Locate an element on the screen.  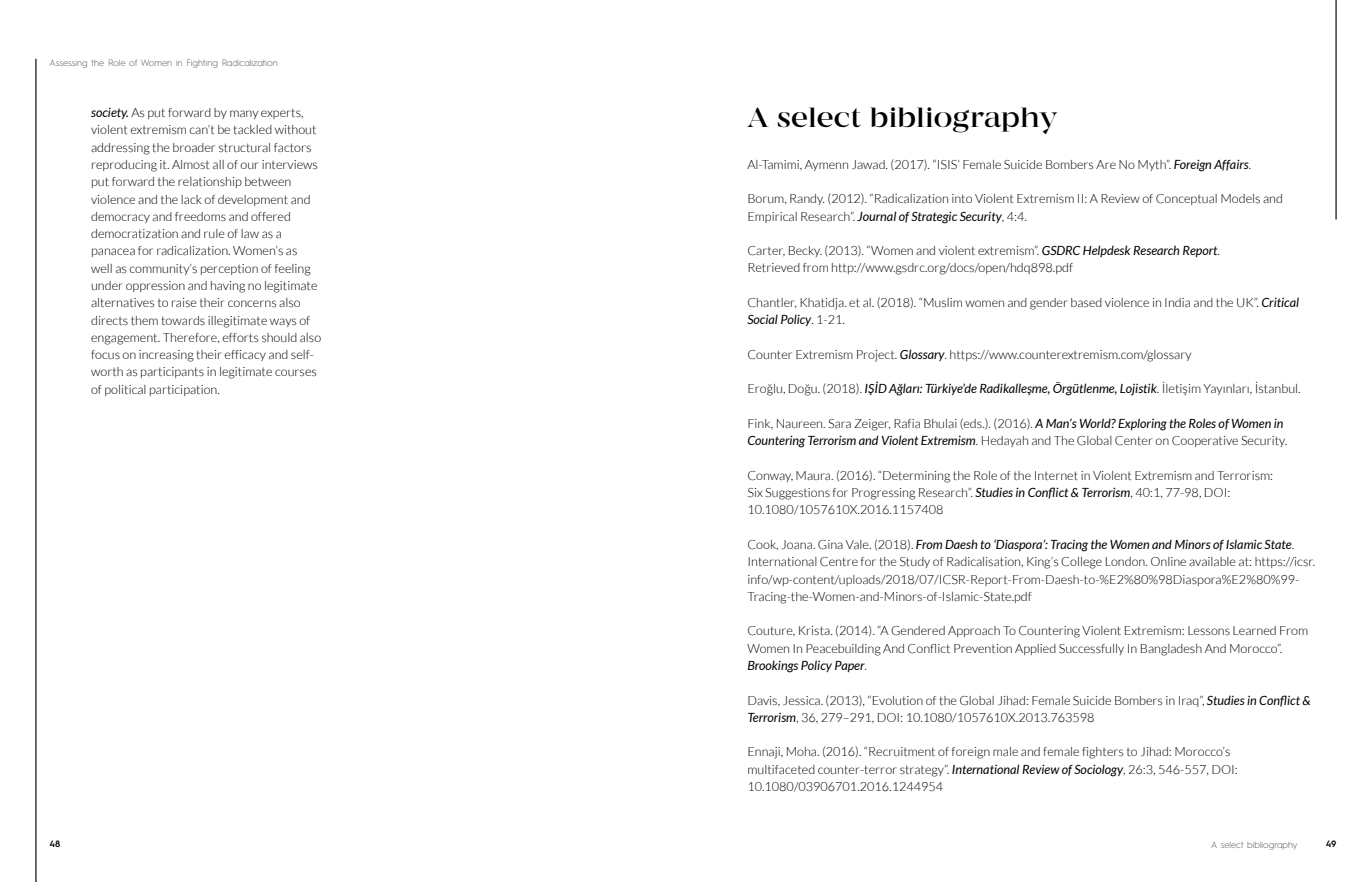
Jawad is located at coordinates (869, 164).
